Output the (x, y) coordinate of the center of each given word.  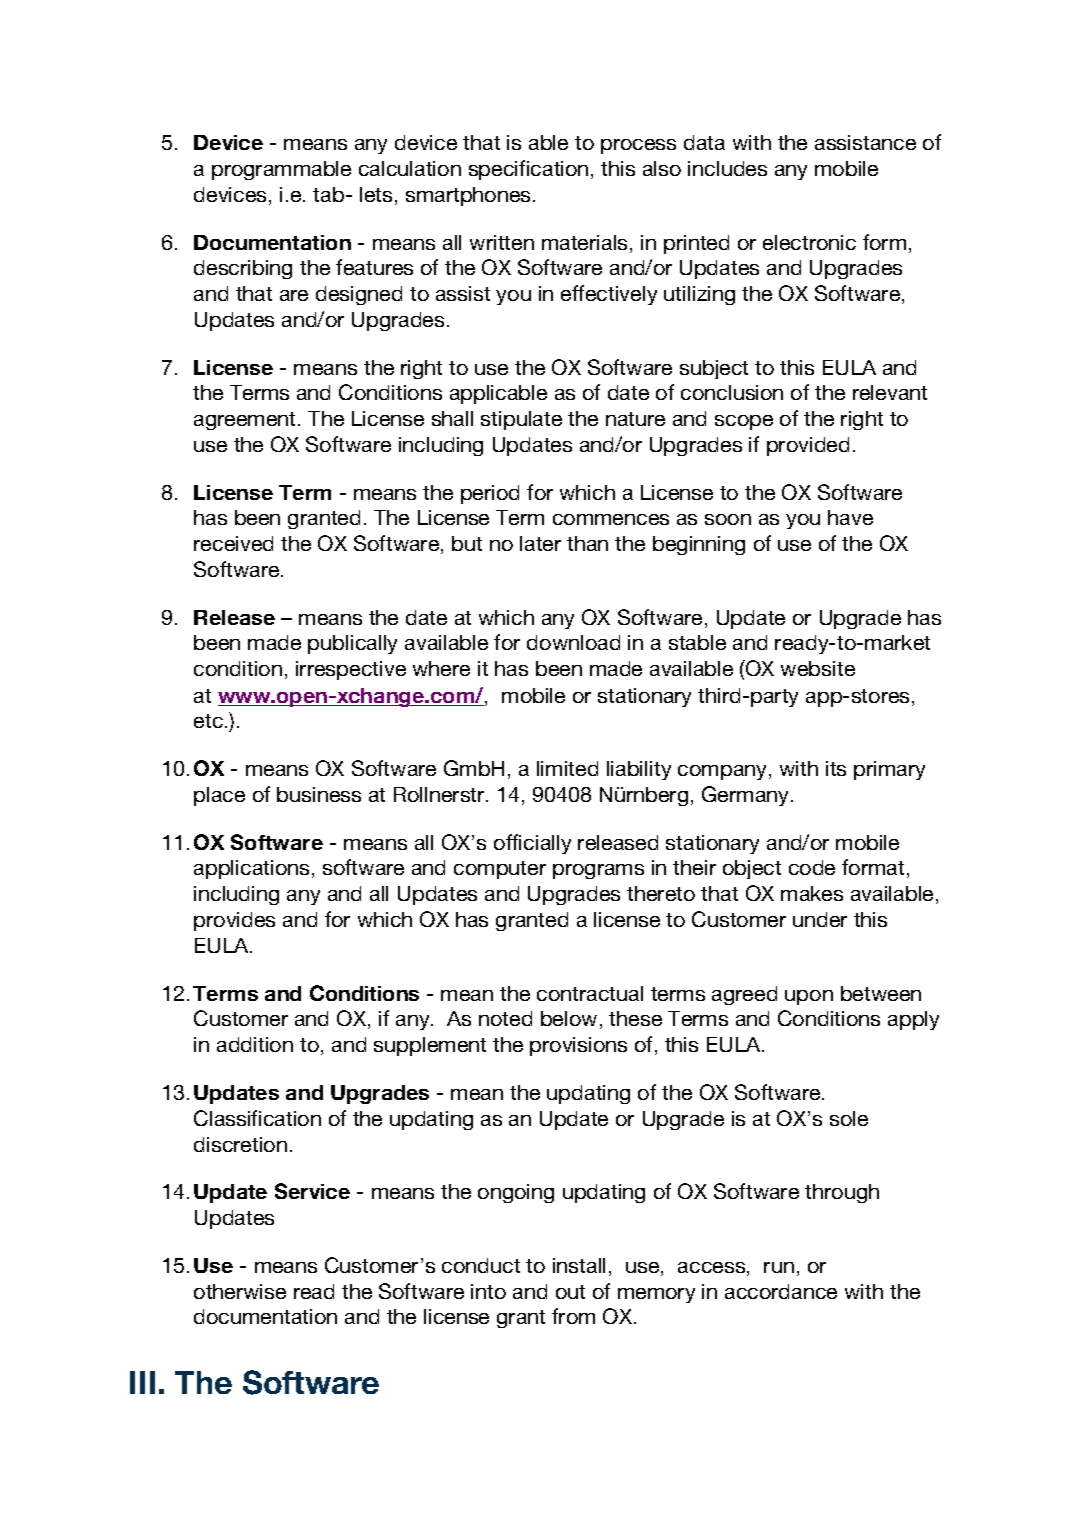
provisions (578, 1046)
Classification (257, 1118)
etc (208, 721)
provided (808, 446)
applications (251, 869)
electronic (809, 242)
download (573, 642)
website (818, 668)
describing (243, 269)
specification (528, 170)
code (812, 867)
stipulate (521, 420)
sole (849, 1118)
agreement (246, 421)
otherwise (240, 1291)
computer (500, 870)
